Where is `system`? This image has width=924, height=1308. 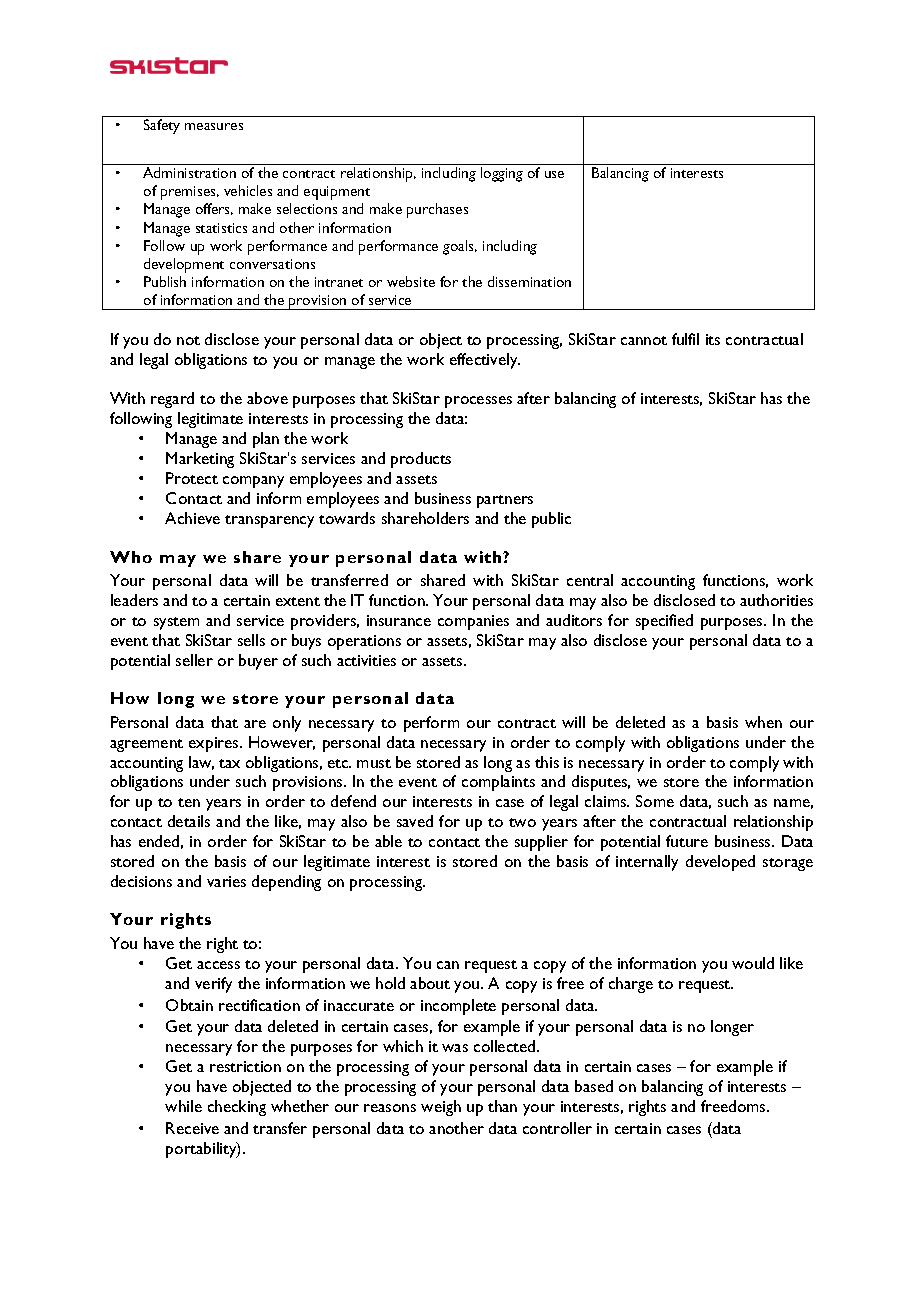 system is located at coordinates (176, 623).
